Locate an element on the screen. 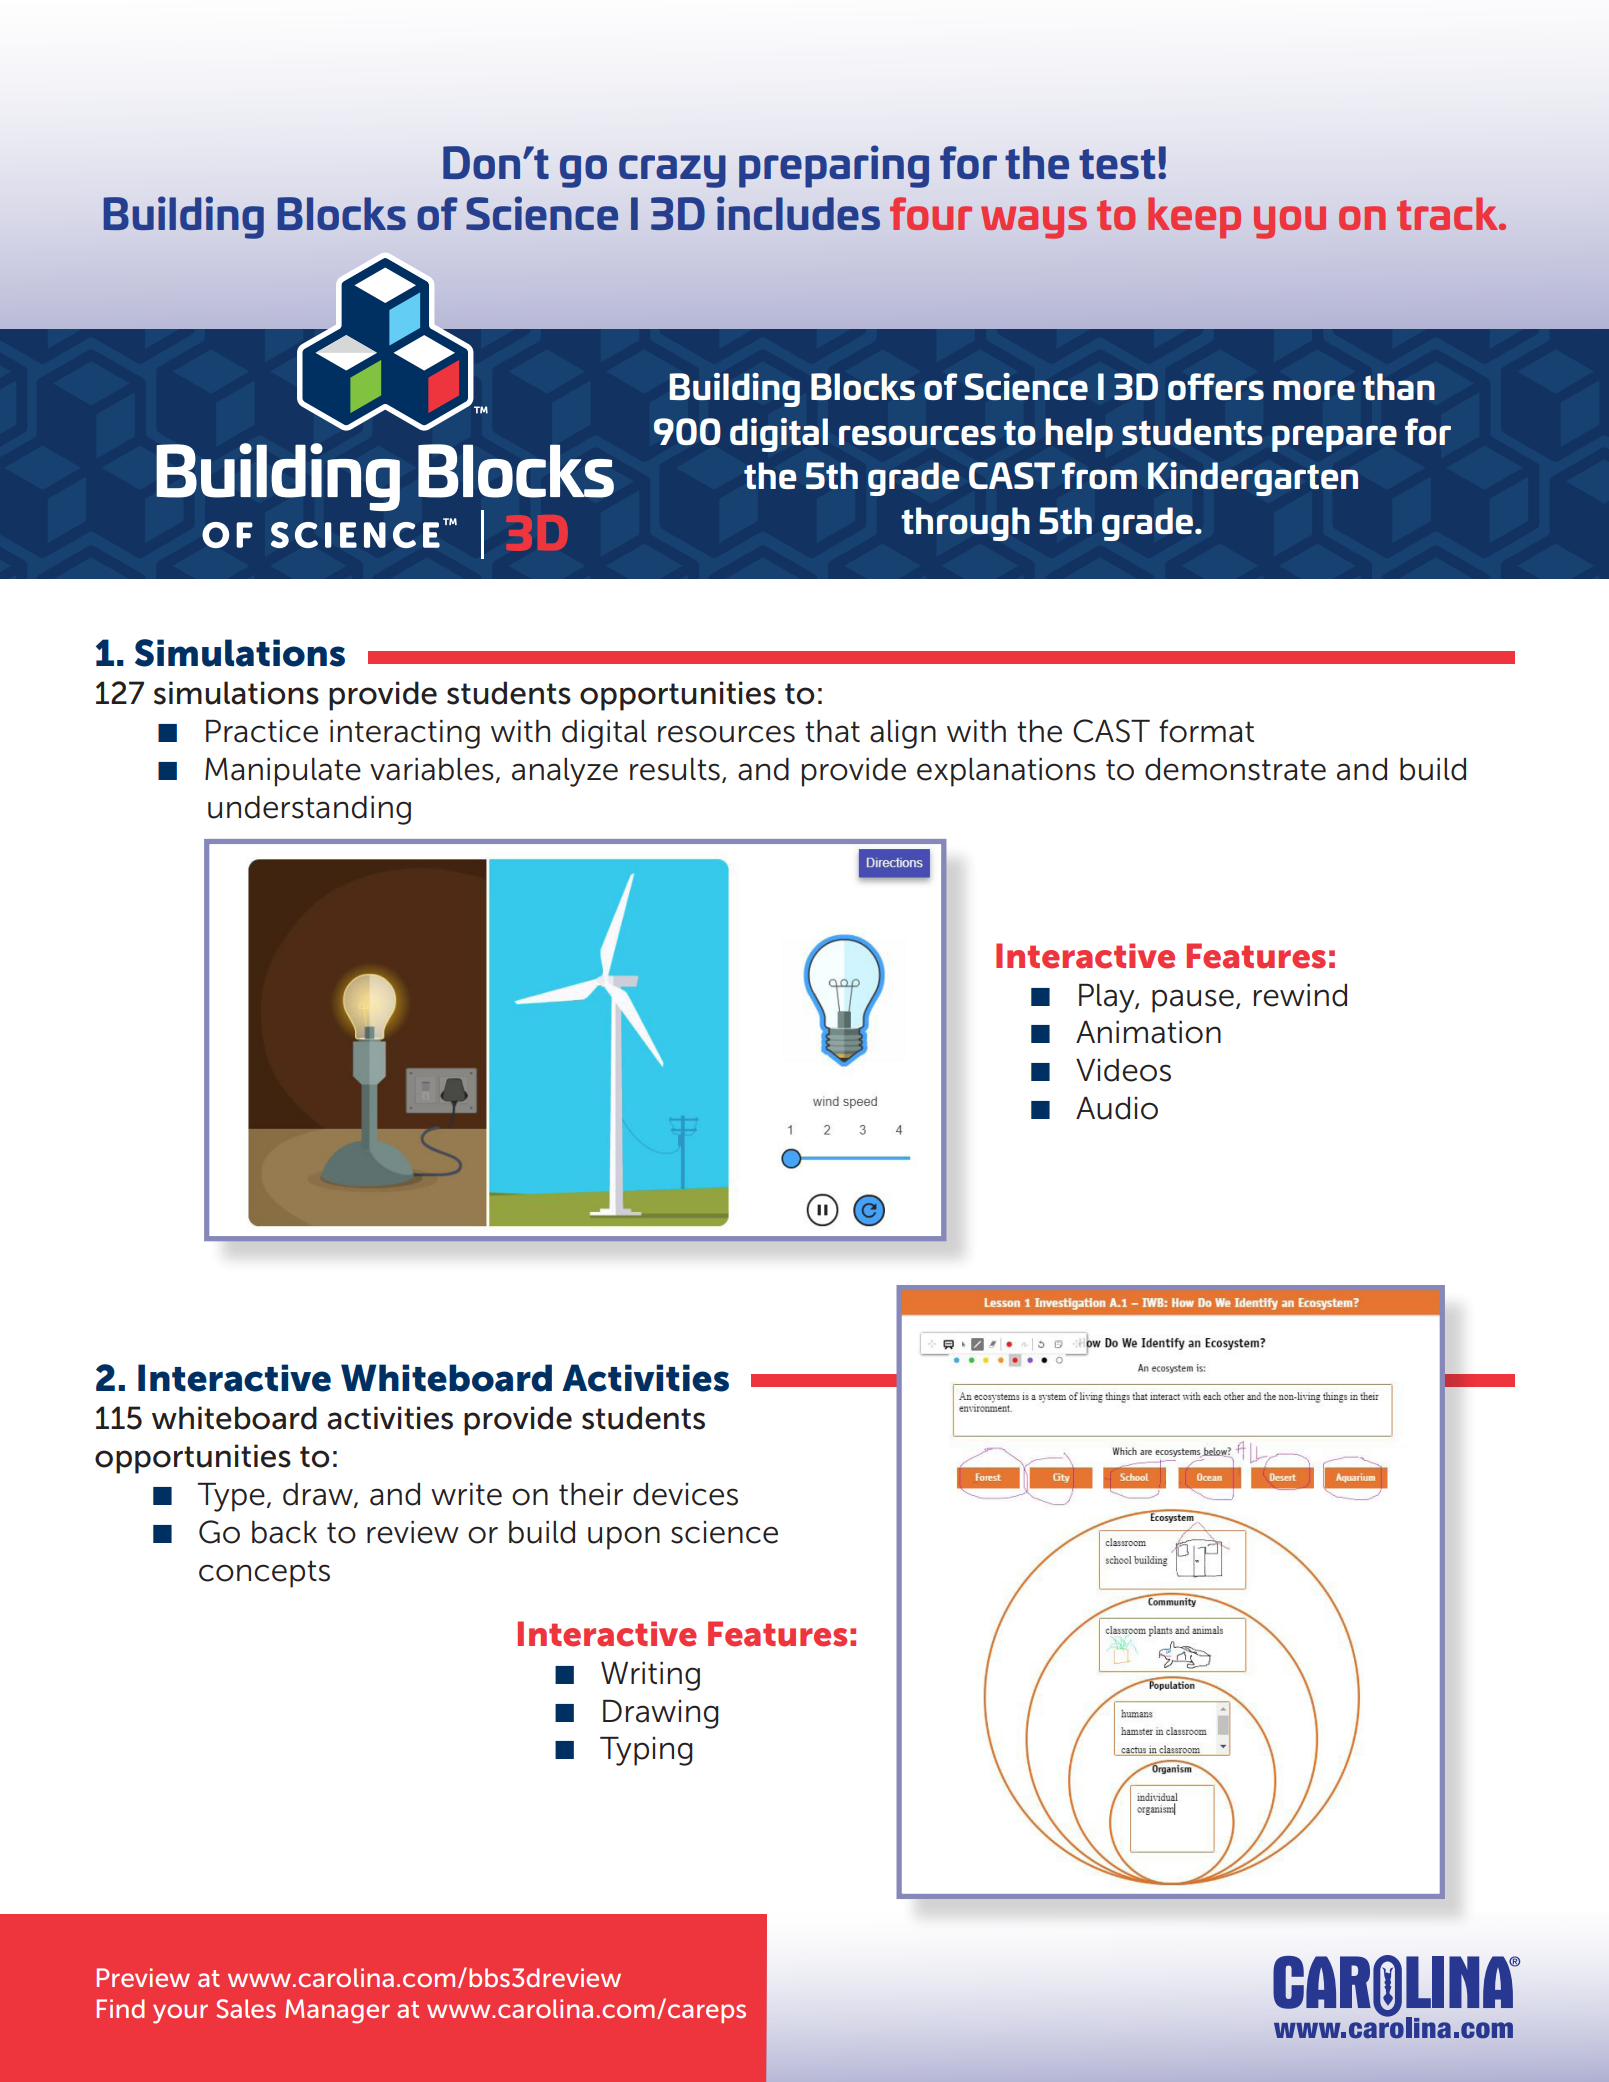  includes is located at coordinates (798, 213).
